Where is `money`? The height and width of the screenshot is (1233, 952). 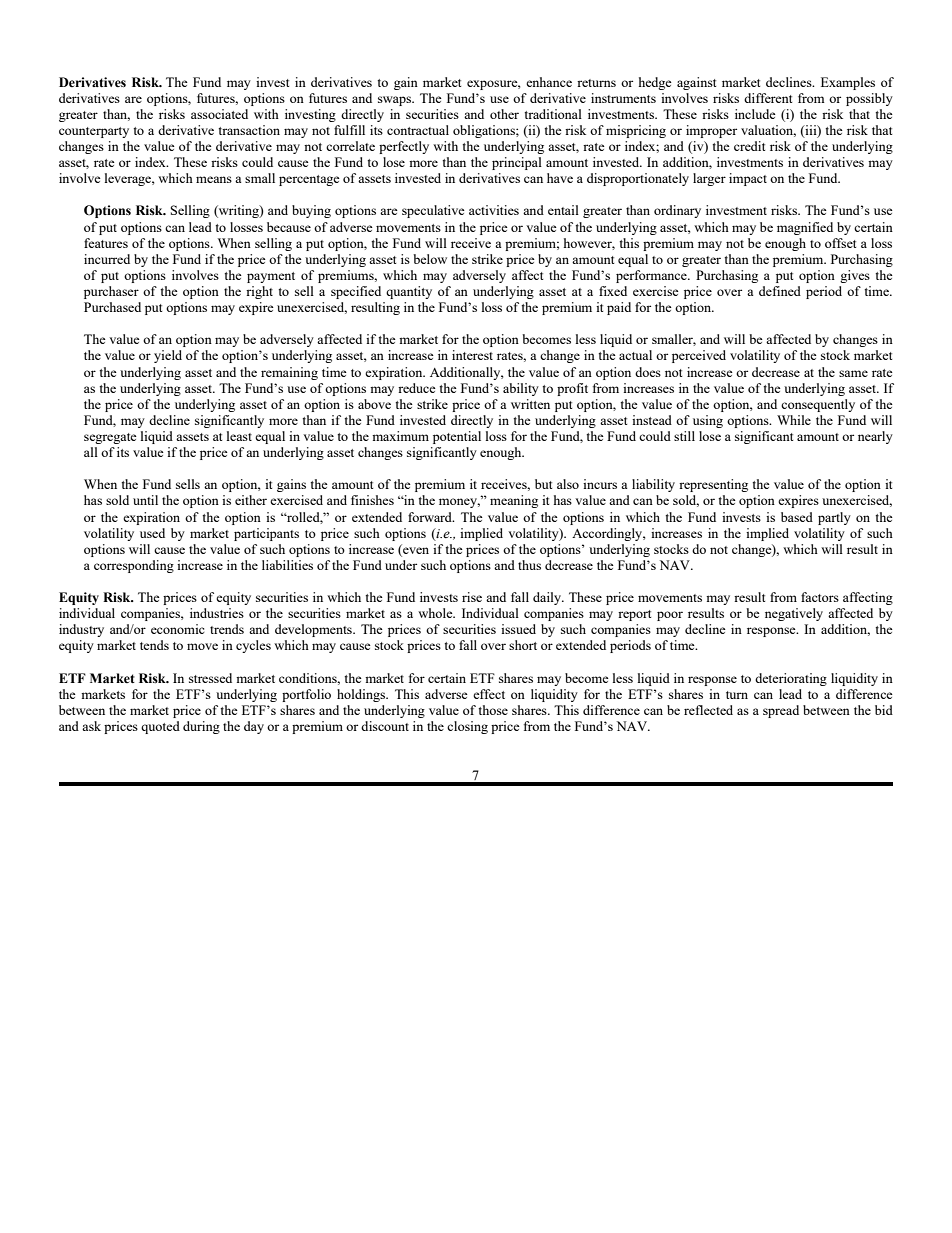 money is located at coordinates (459, 503).
